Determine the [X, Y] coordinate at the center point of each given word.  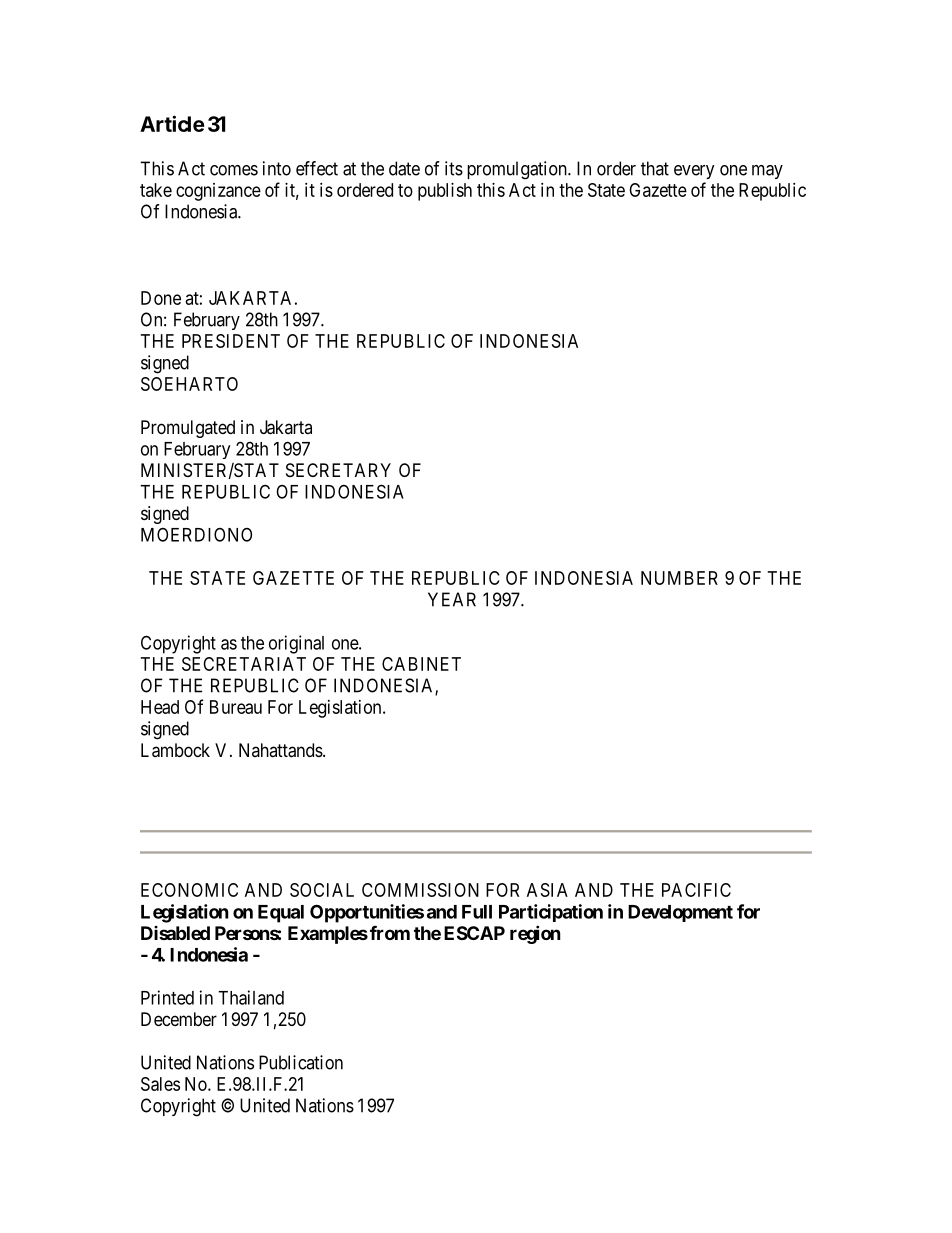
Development [680, 913]
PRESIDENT [231, 341]
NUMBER [679, 578]
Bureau [236, 707]
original [296, 644]
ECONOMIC [189, 890]
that [655, 168]
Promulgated [188, 429]
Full [477, 912]
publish [445, 192]
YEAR [452, 599]
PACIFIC [696, 890]
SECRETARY [338, 470]
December [179, 1019]
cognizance [218, 192]
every [694, 172]
